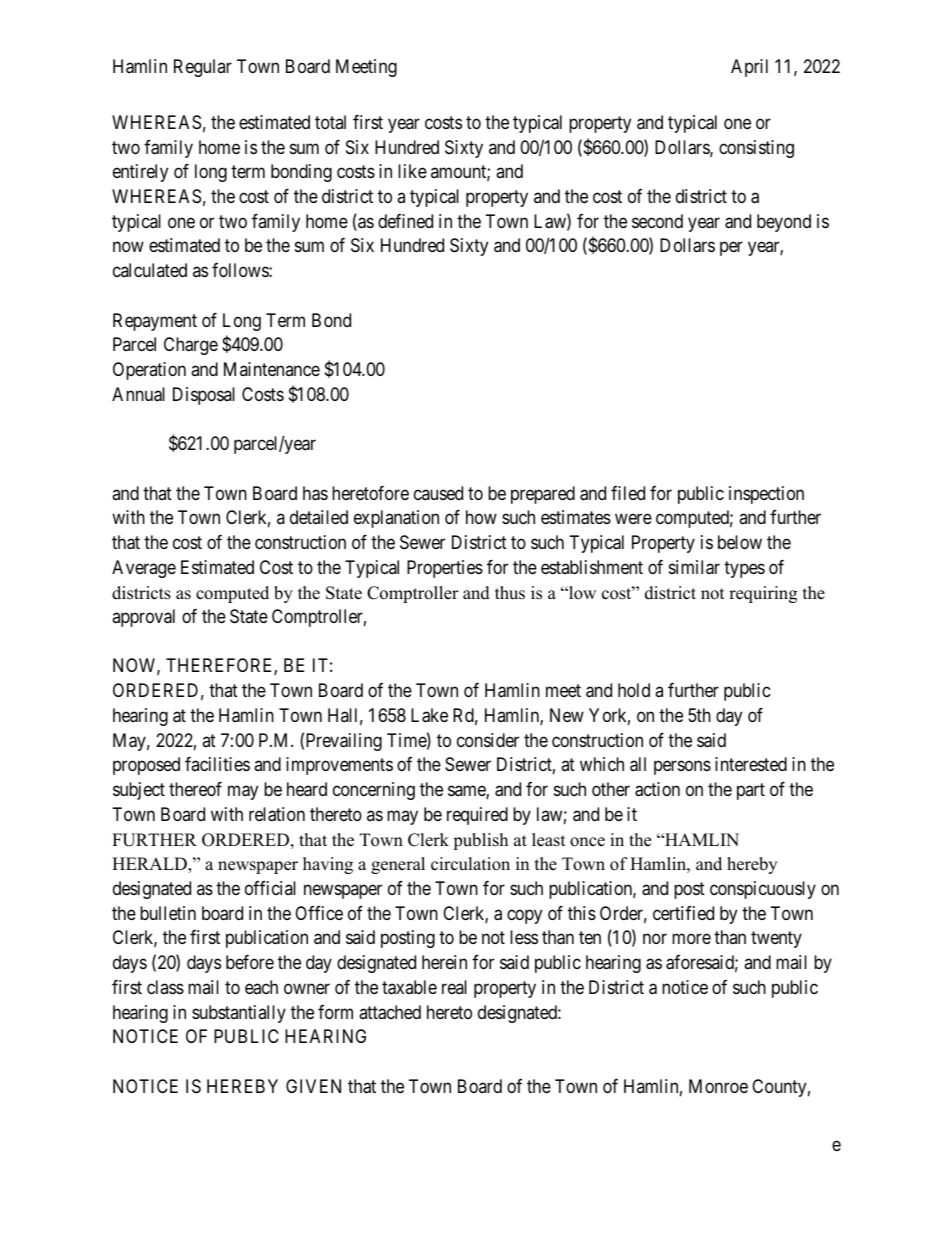 This document has width=952, height=1233. What do you see at coordinates (143, 618) in the document?
I see `approval` at bounding box center [143, 618].
